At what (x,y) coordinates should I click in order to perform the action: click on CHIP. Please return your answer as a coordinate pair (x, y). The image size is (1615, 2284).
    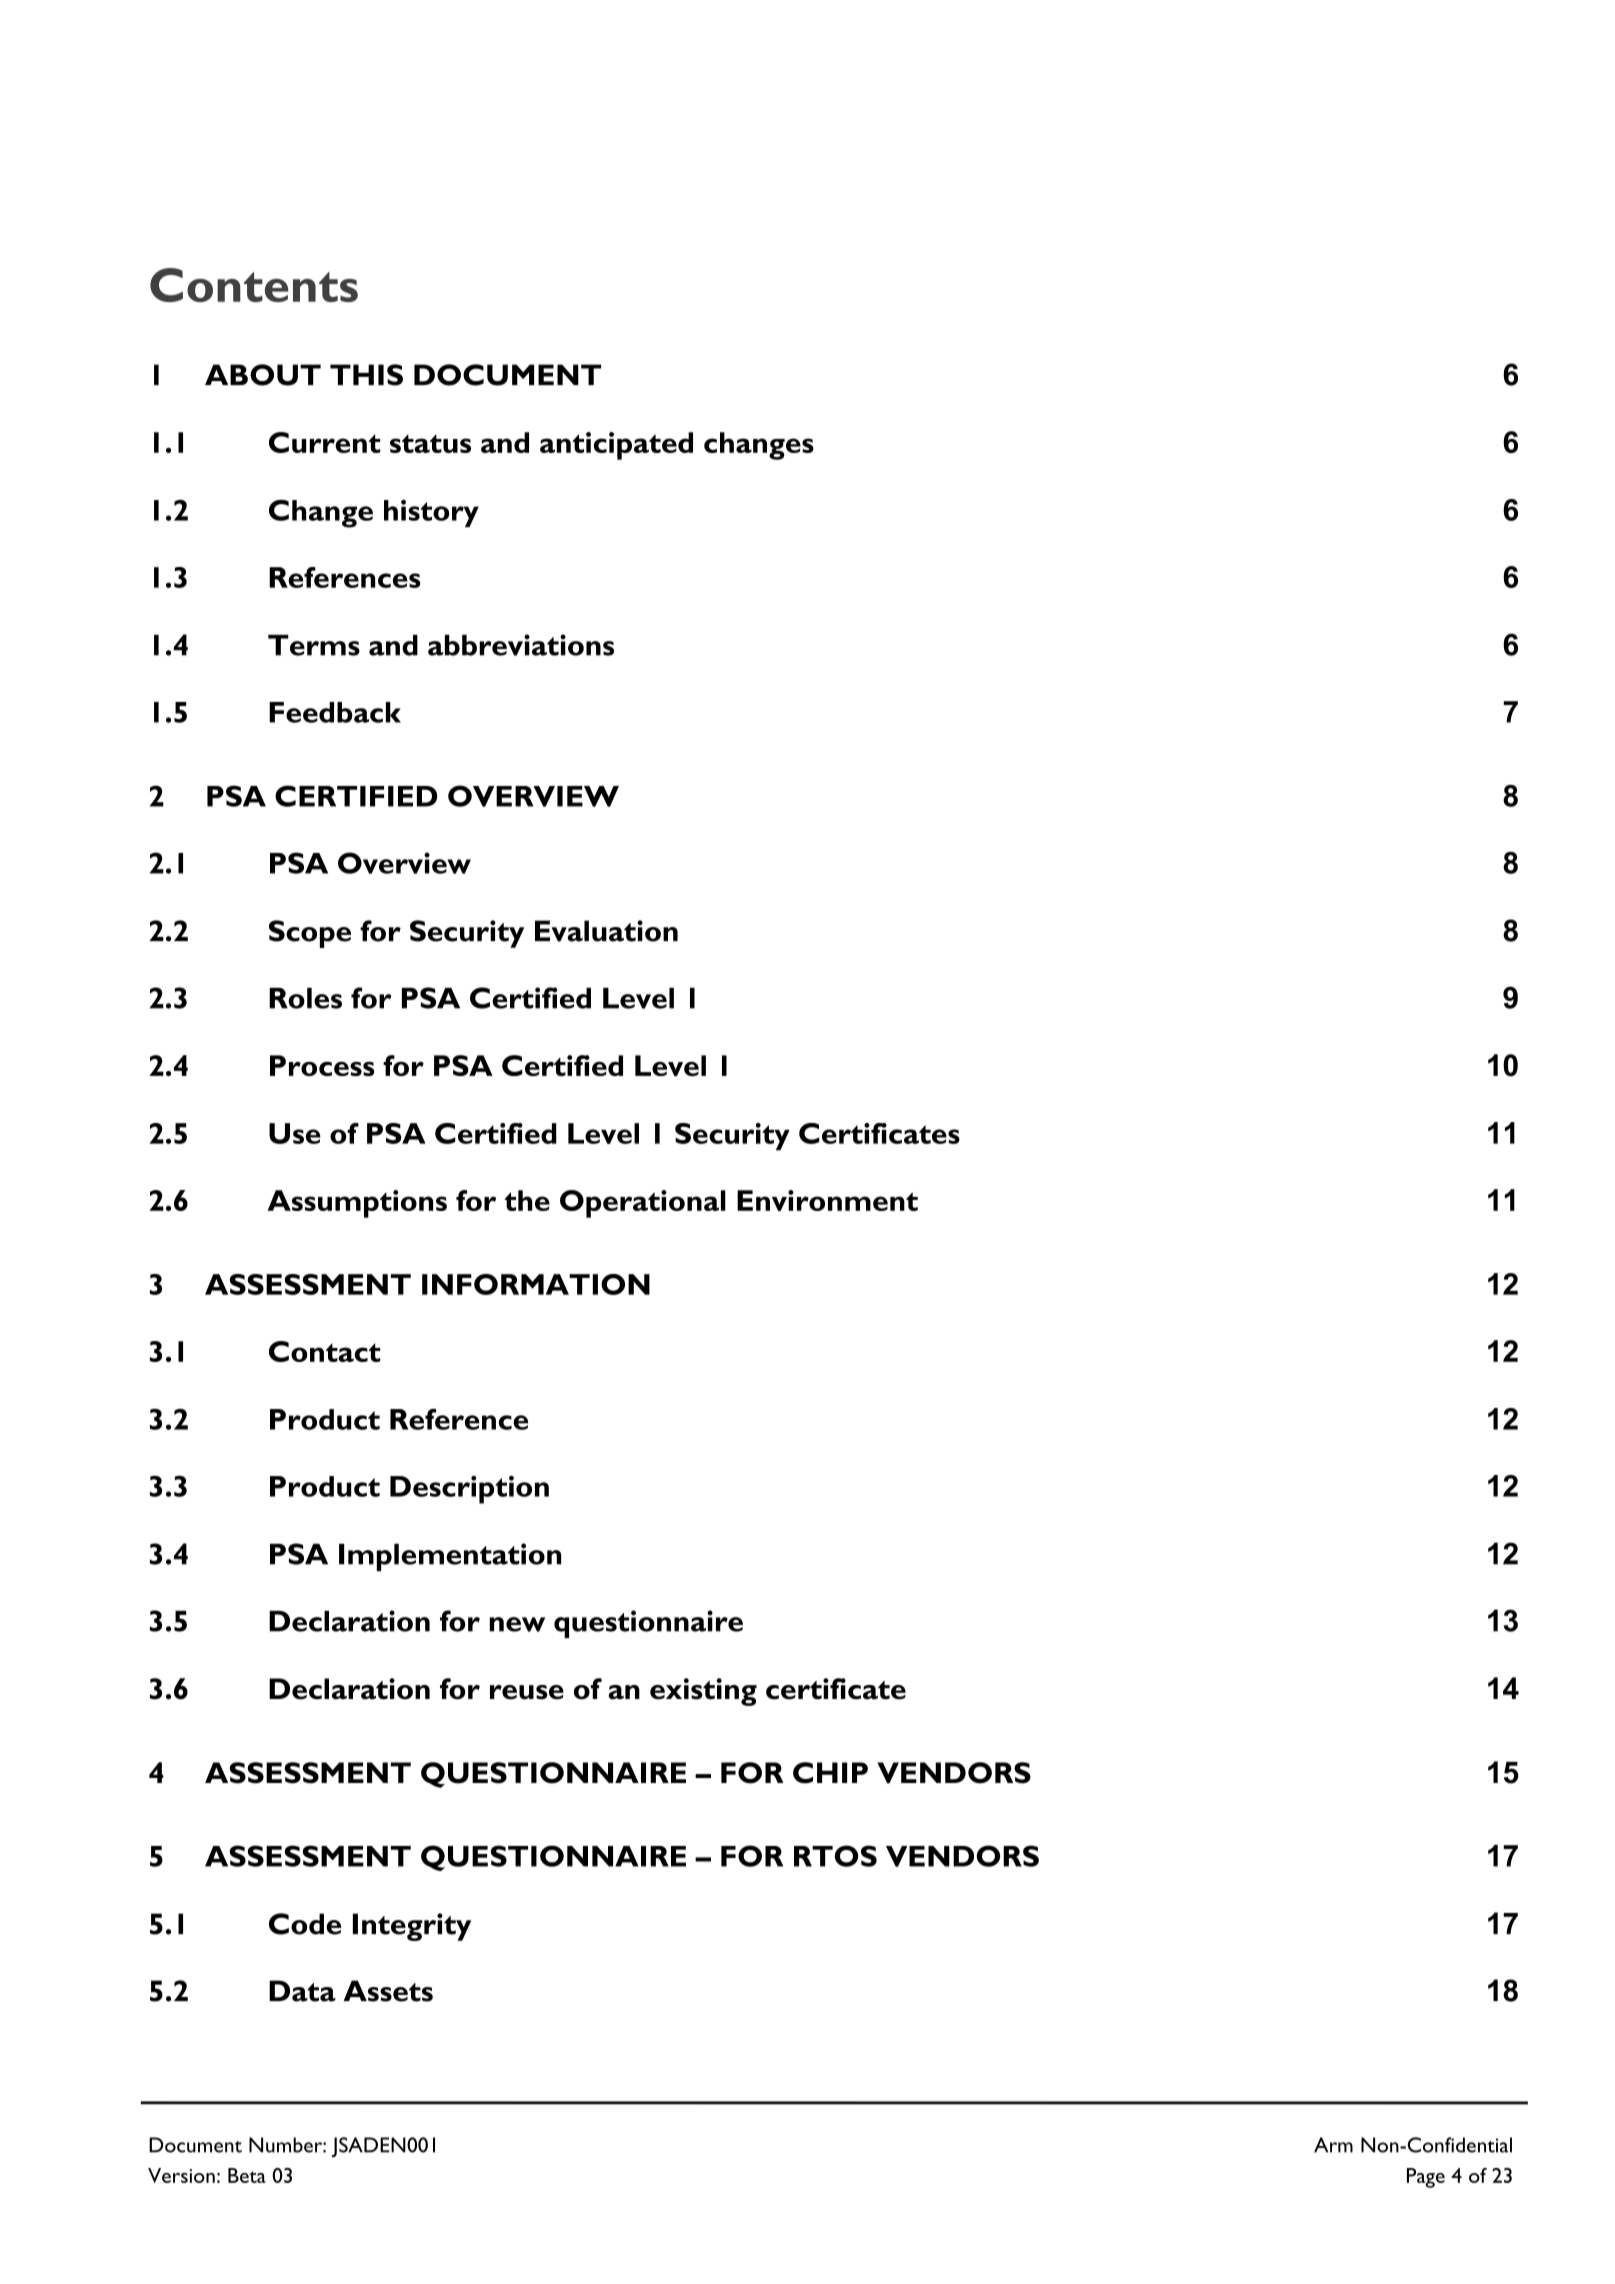
    Looking at the image, I should click on (830, 1773).
